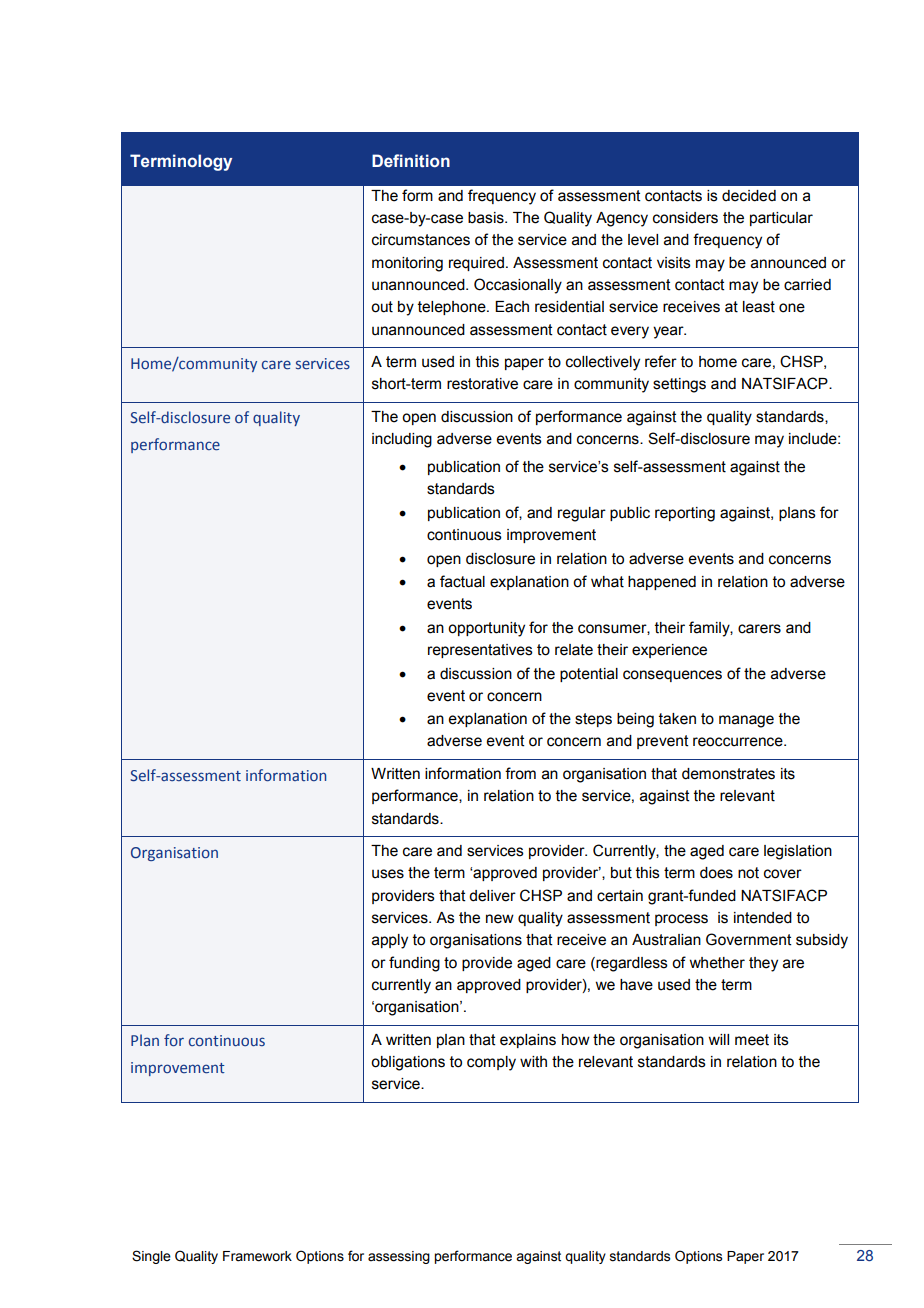  What do you see at coordinates (257, 1256) in the screenshot?
I see `Framework` at bounding box center [257, 1256].
